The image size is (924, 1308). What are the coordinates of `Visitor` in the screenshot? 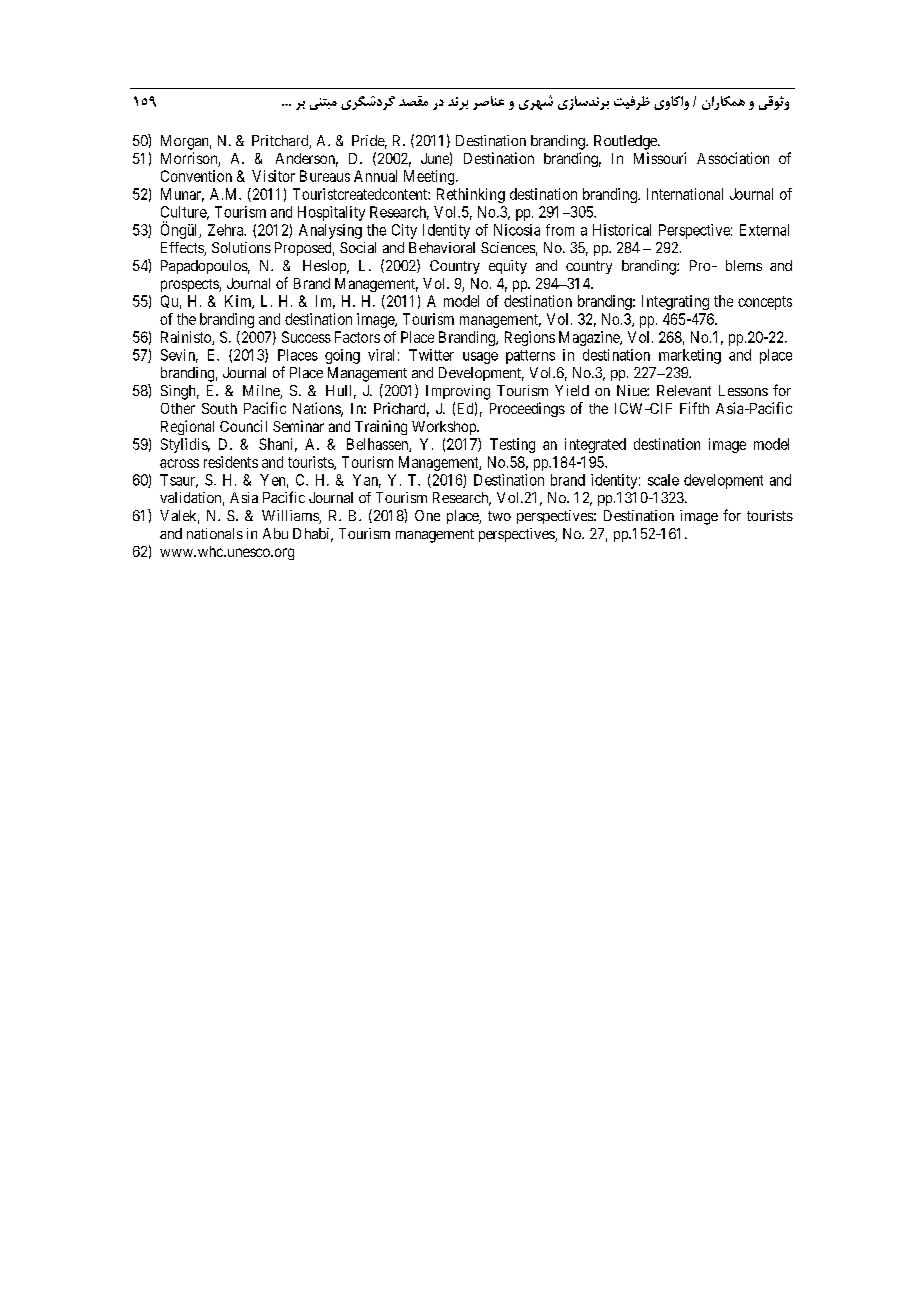 It's located at (273, 176).
